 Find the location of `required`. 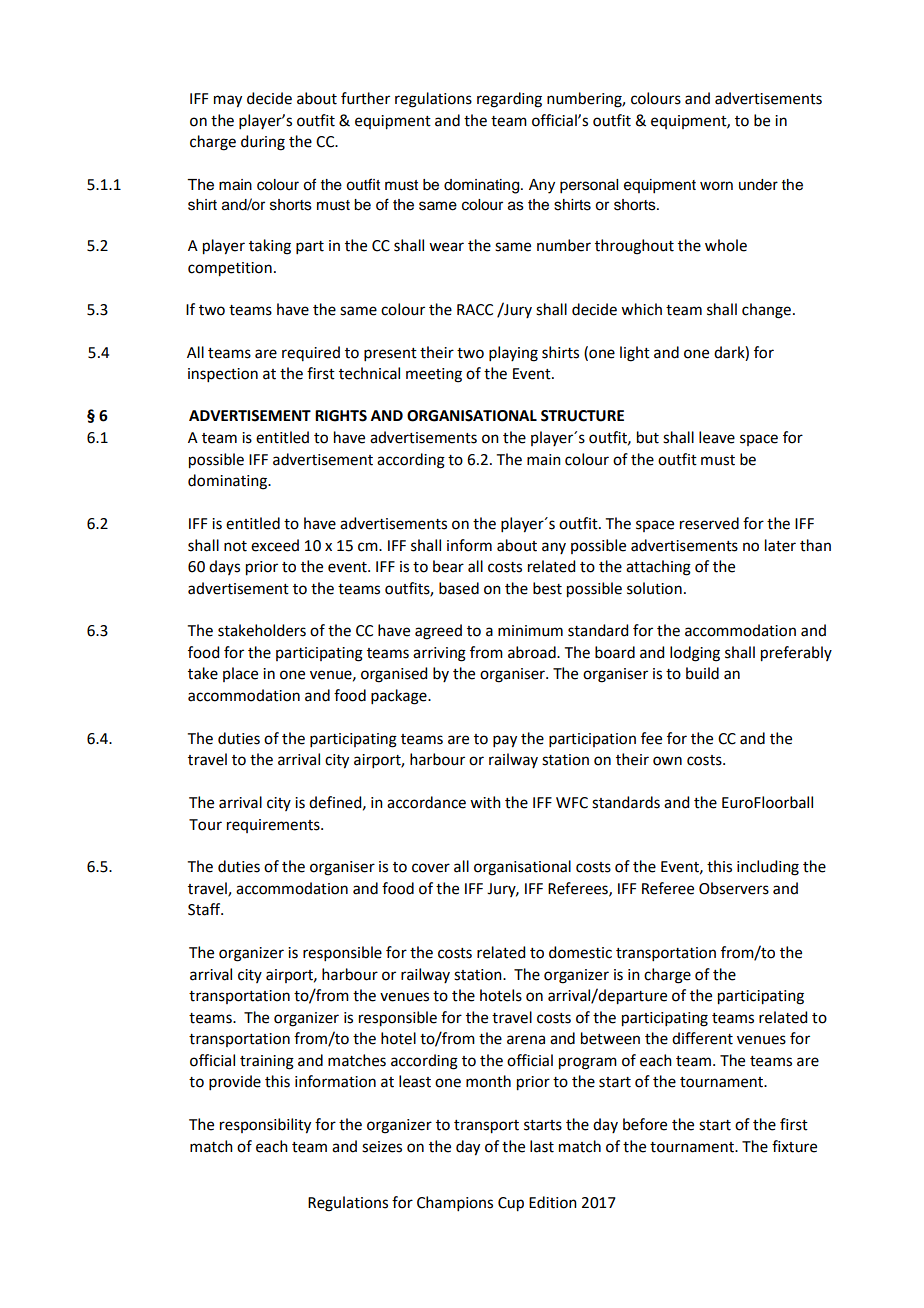

required is located at coordinates (311, 353).
